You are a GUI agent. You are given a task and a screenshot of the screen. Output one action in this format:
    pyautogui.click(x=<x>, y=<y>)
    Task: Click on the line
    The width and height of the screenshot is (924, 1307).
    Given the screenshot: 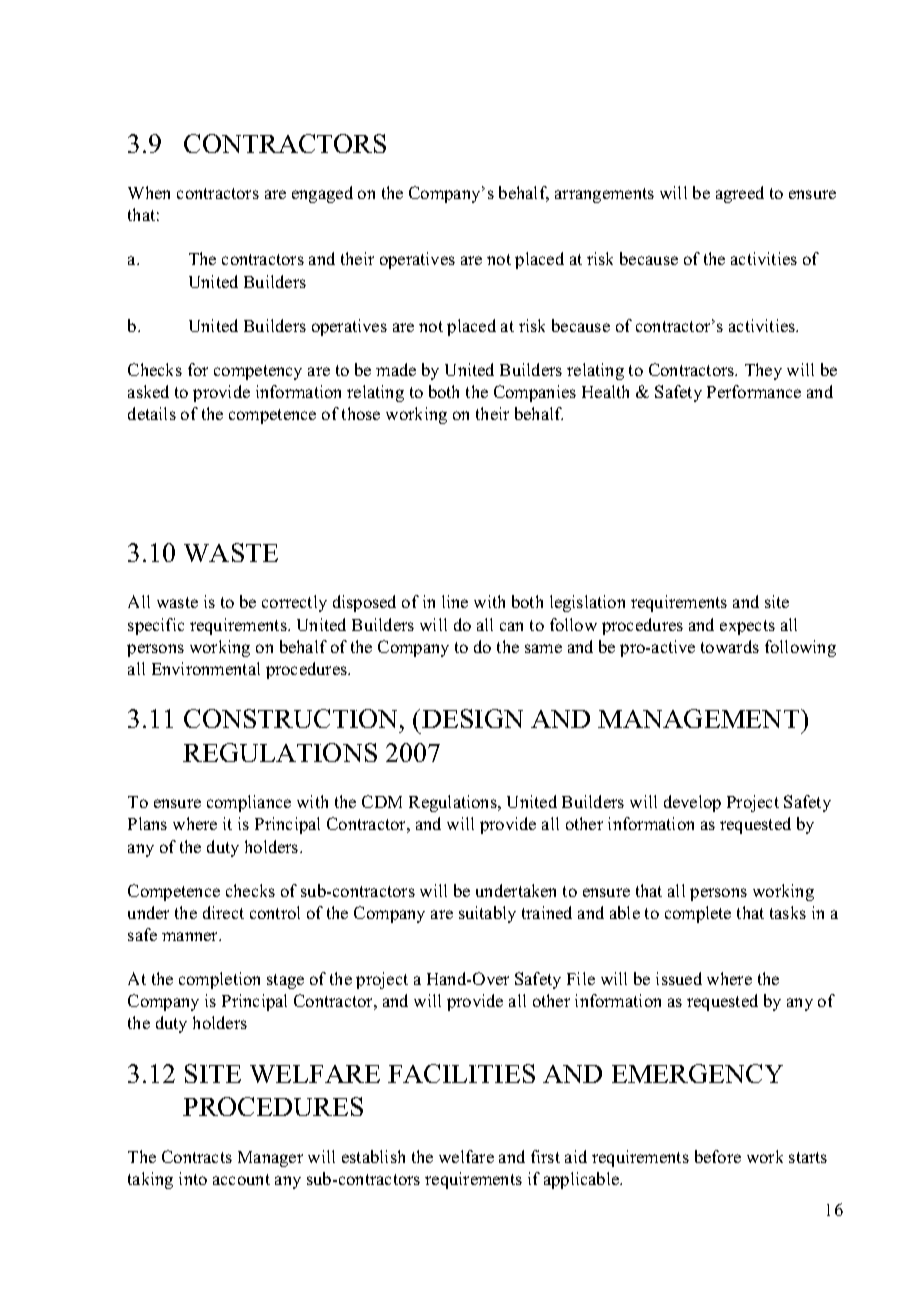 What is the action you would take?
    pyautogui.click(x=455, y=601)
